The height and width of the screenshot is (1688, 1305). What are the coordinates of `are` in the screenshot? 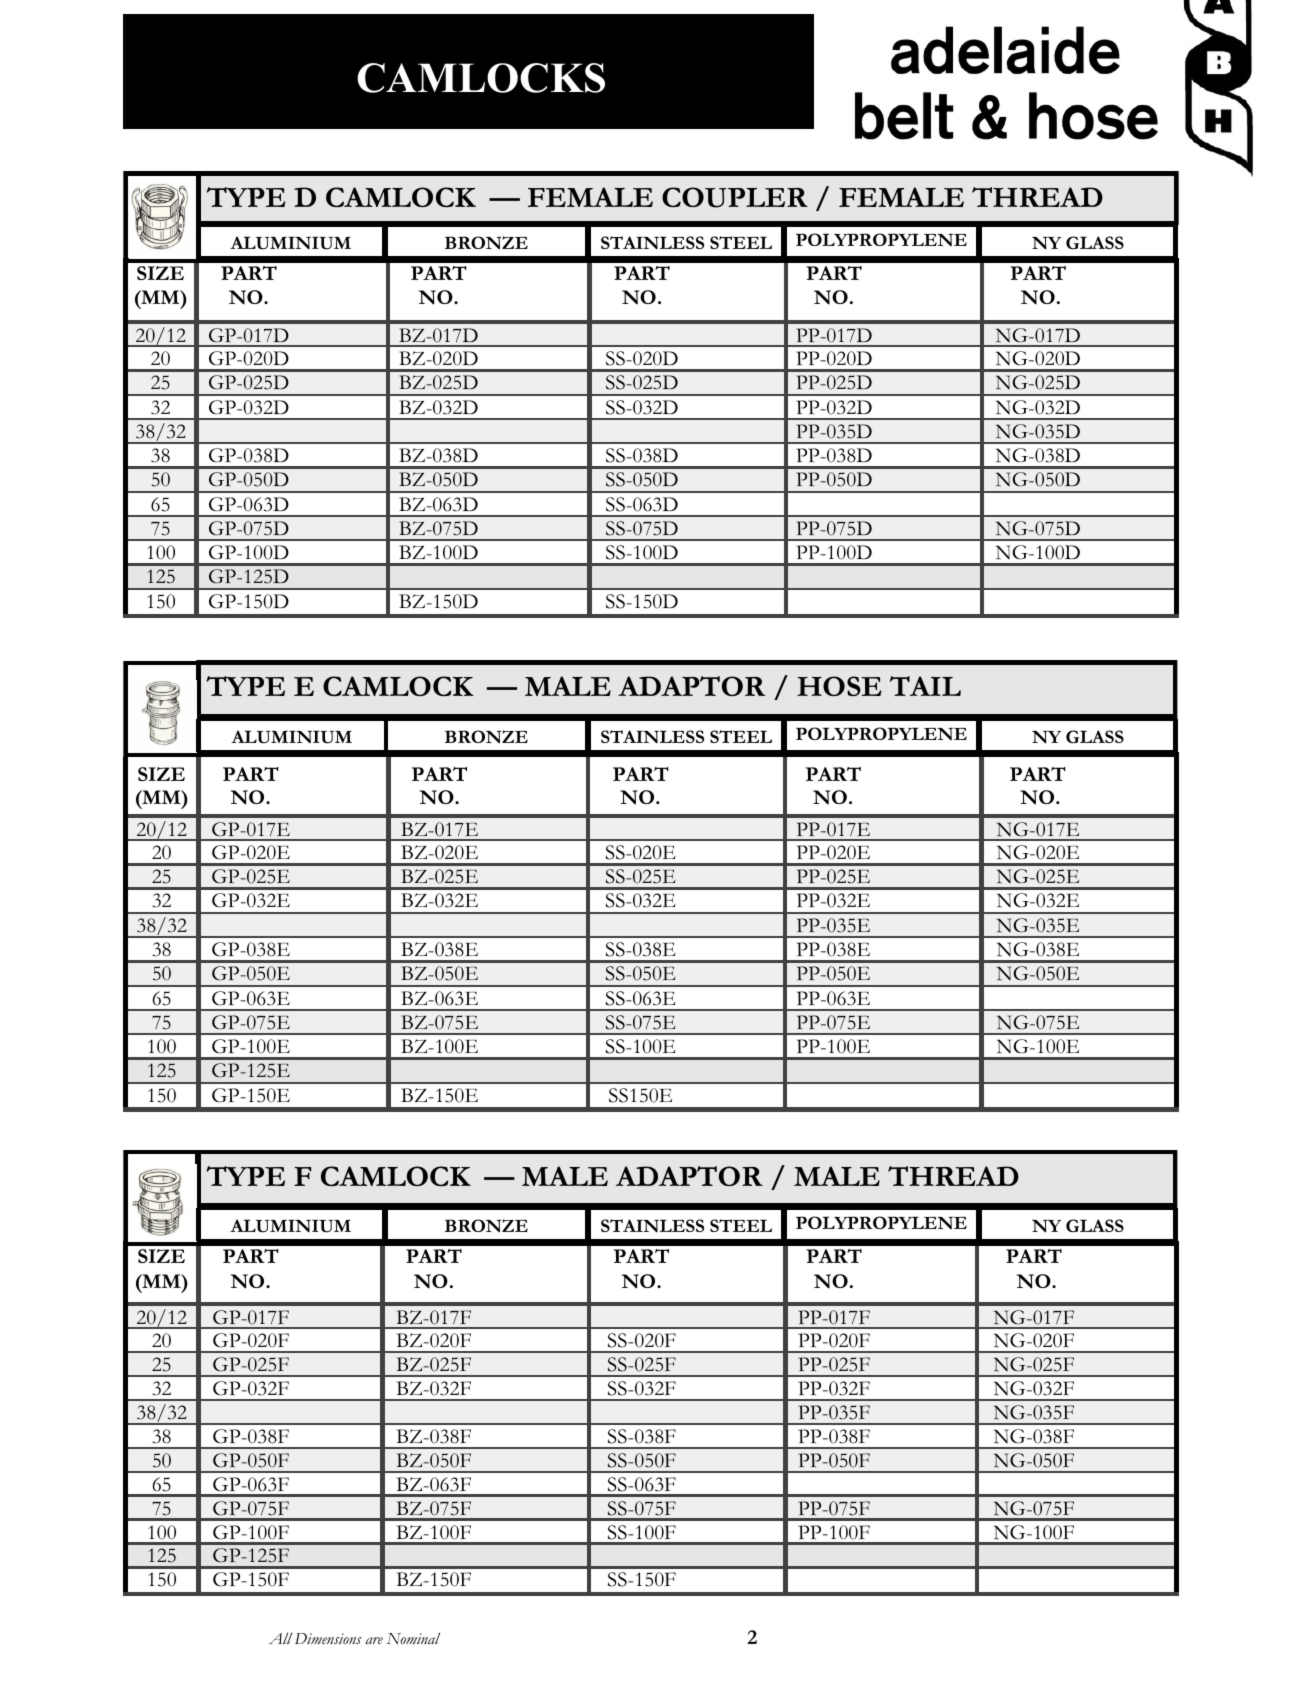 It's located at (374, 1641).
